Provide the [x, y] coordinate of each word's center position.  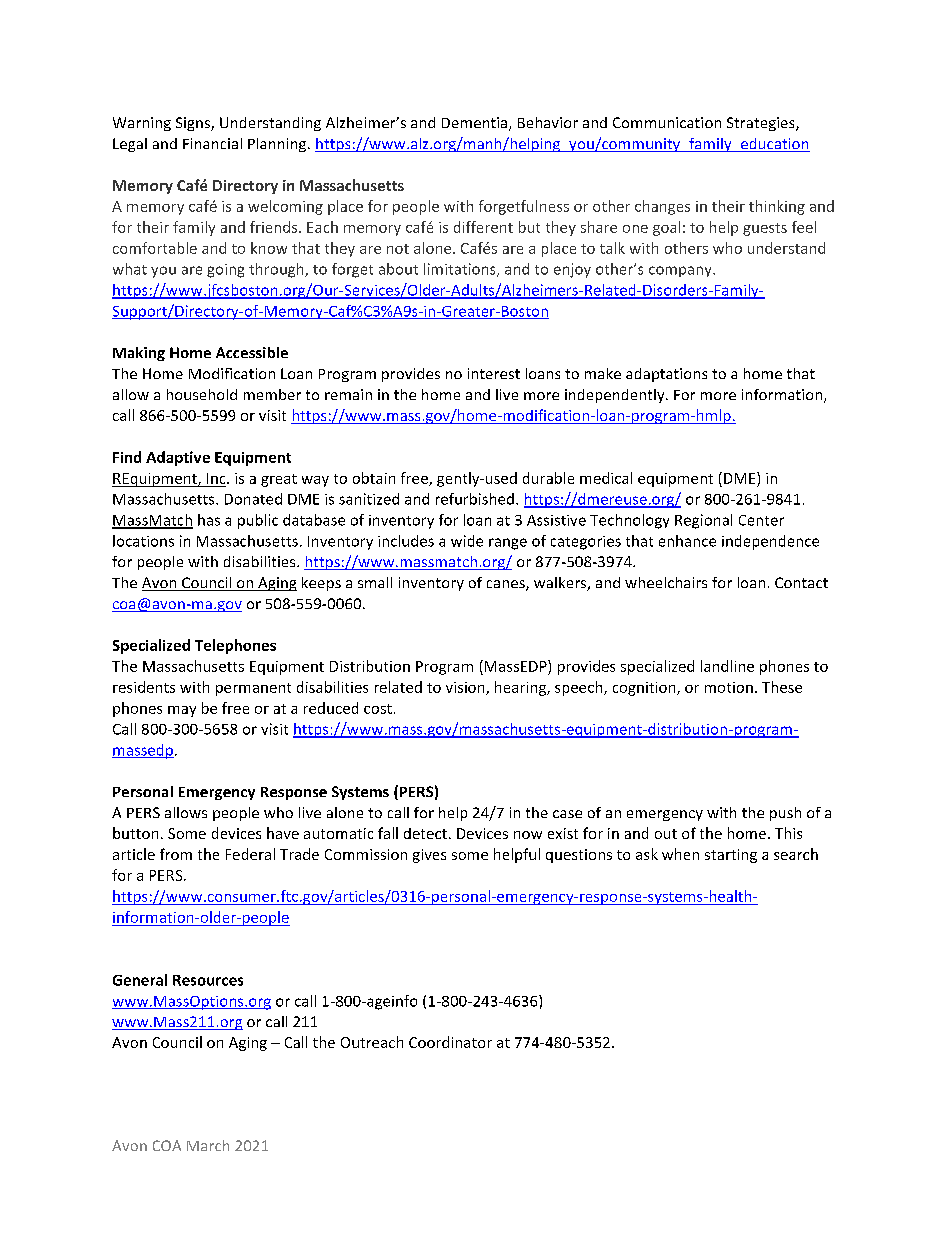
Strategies [762, 124]
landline [727, 666]
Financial [212, 143]
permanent [253, 689]
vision [466, 688]
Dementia [476, 124]
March [208, 1145]
